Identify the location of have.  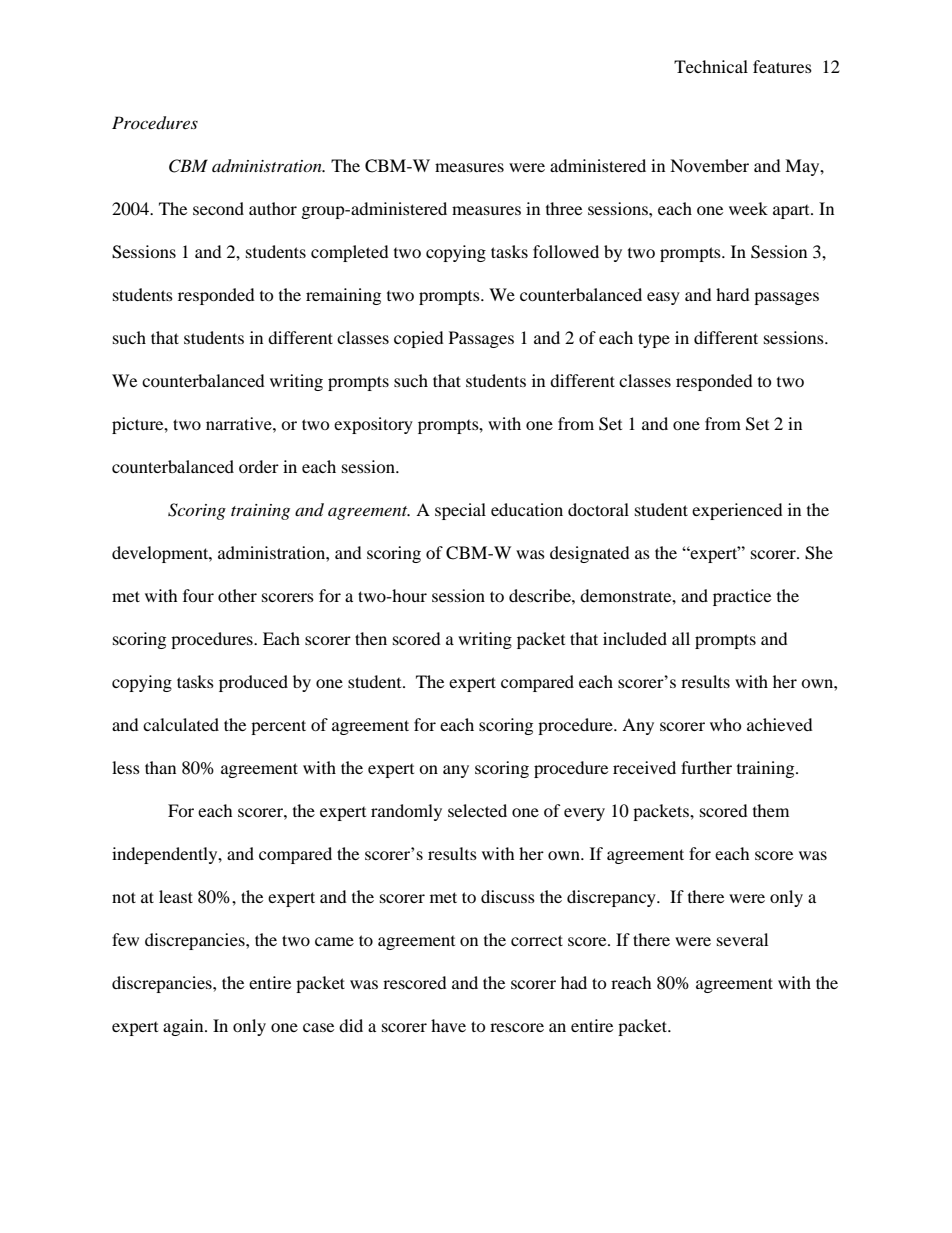
(448, 1025).
